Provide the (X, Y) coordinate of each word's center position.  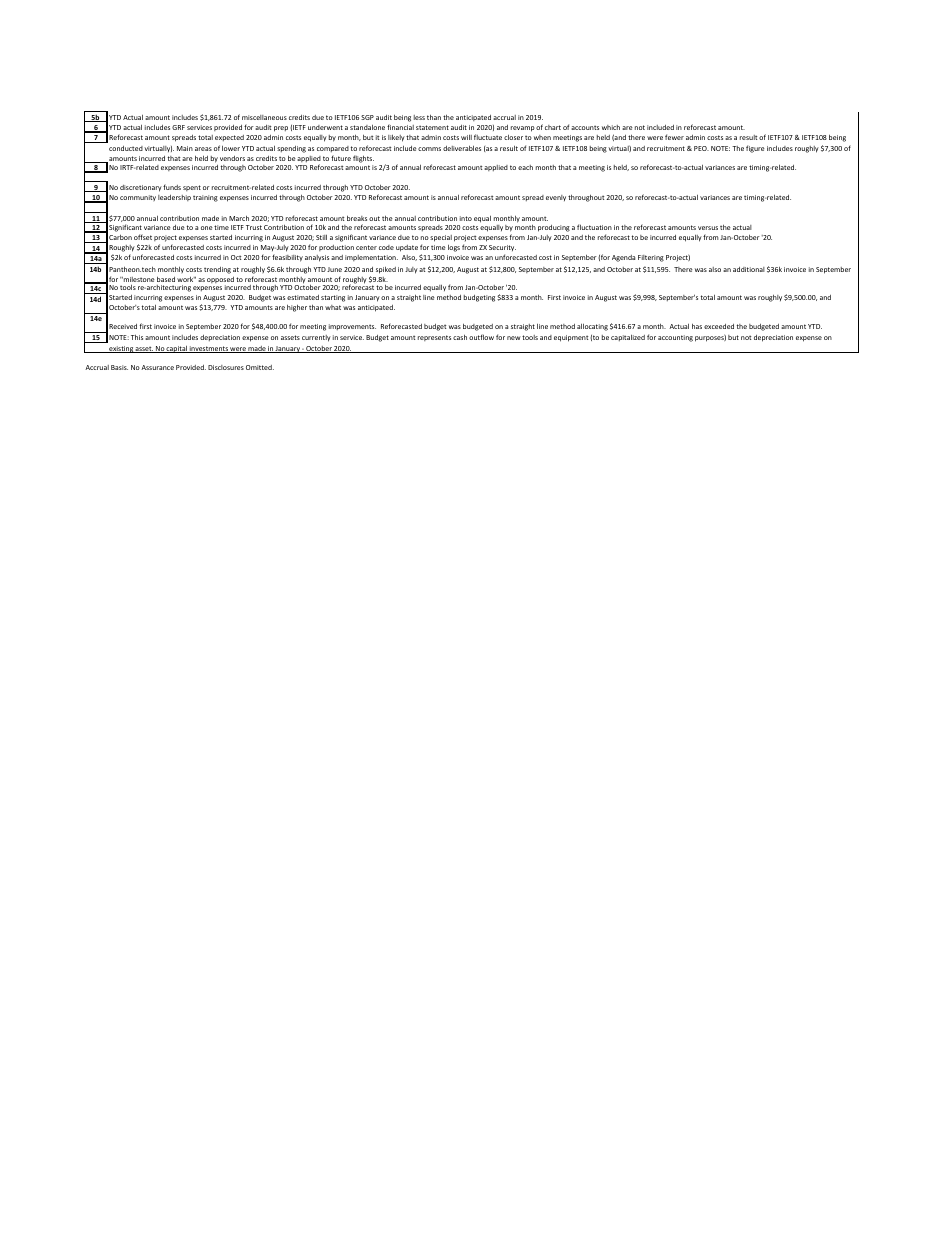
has (697, 326)
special (441, 238)
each (525, 167)
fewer (674, 137)
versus (708, 228)
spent (192, 188)
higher (297, 308)
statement (432, 127)
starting (333, 298)
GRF (178, 127)
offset (143, 237)
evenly (556, 198)
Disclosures (226, 367)
